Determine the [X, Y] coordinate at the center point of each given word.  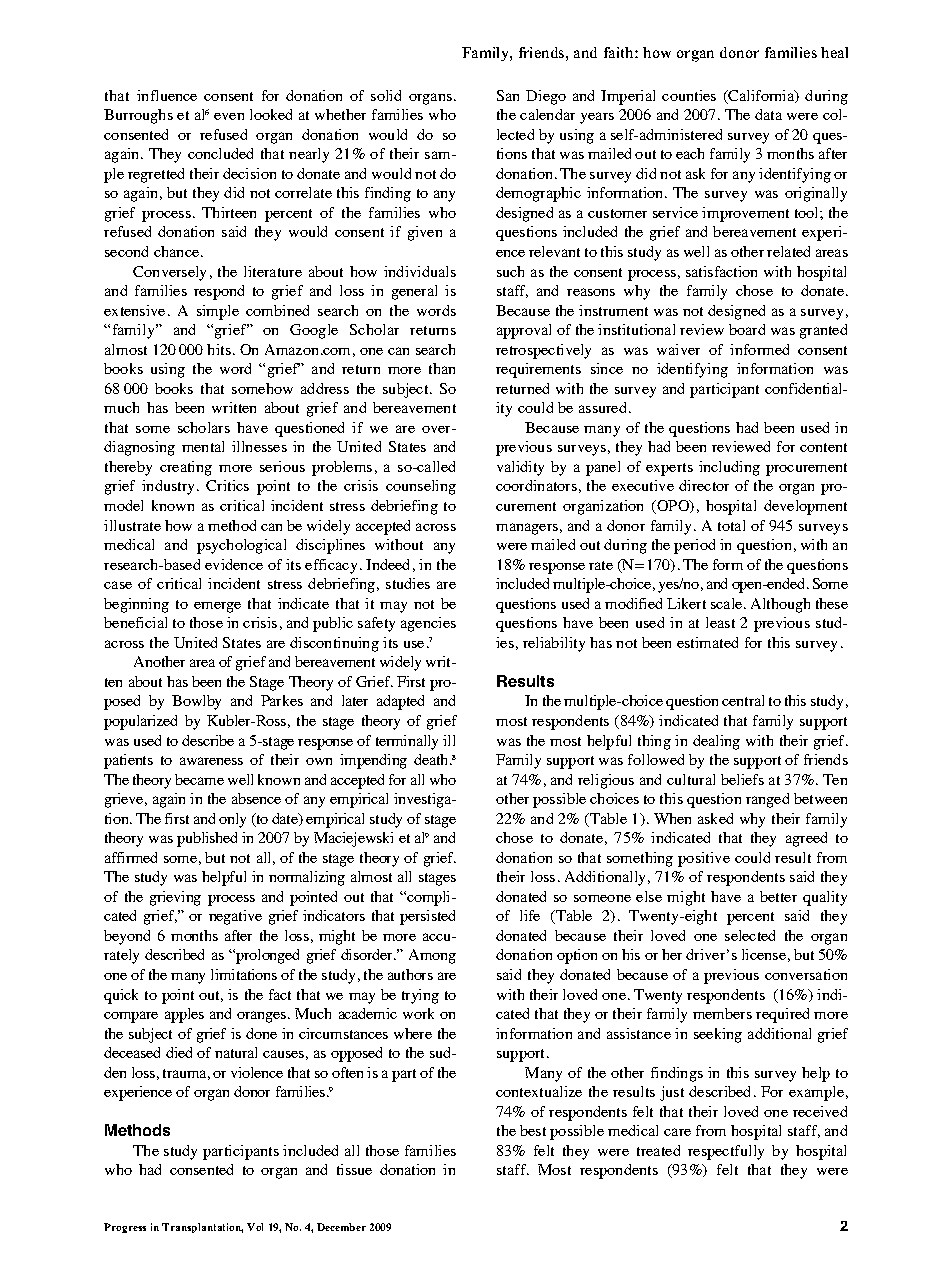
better [778, 896]
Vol [255, 1227]
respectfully [726, 1152]
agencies [428, 624]
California [761, 96]
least [720, 622]
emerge [217, 607]
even [229, 116]
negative [235, 917]
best [533, 1130]
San [508, 95]
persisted [427, 917]
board [747, 329]
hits [219, 349]
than [442, 368]
